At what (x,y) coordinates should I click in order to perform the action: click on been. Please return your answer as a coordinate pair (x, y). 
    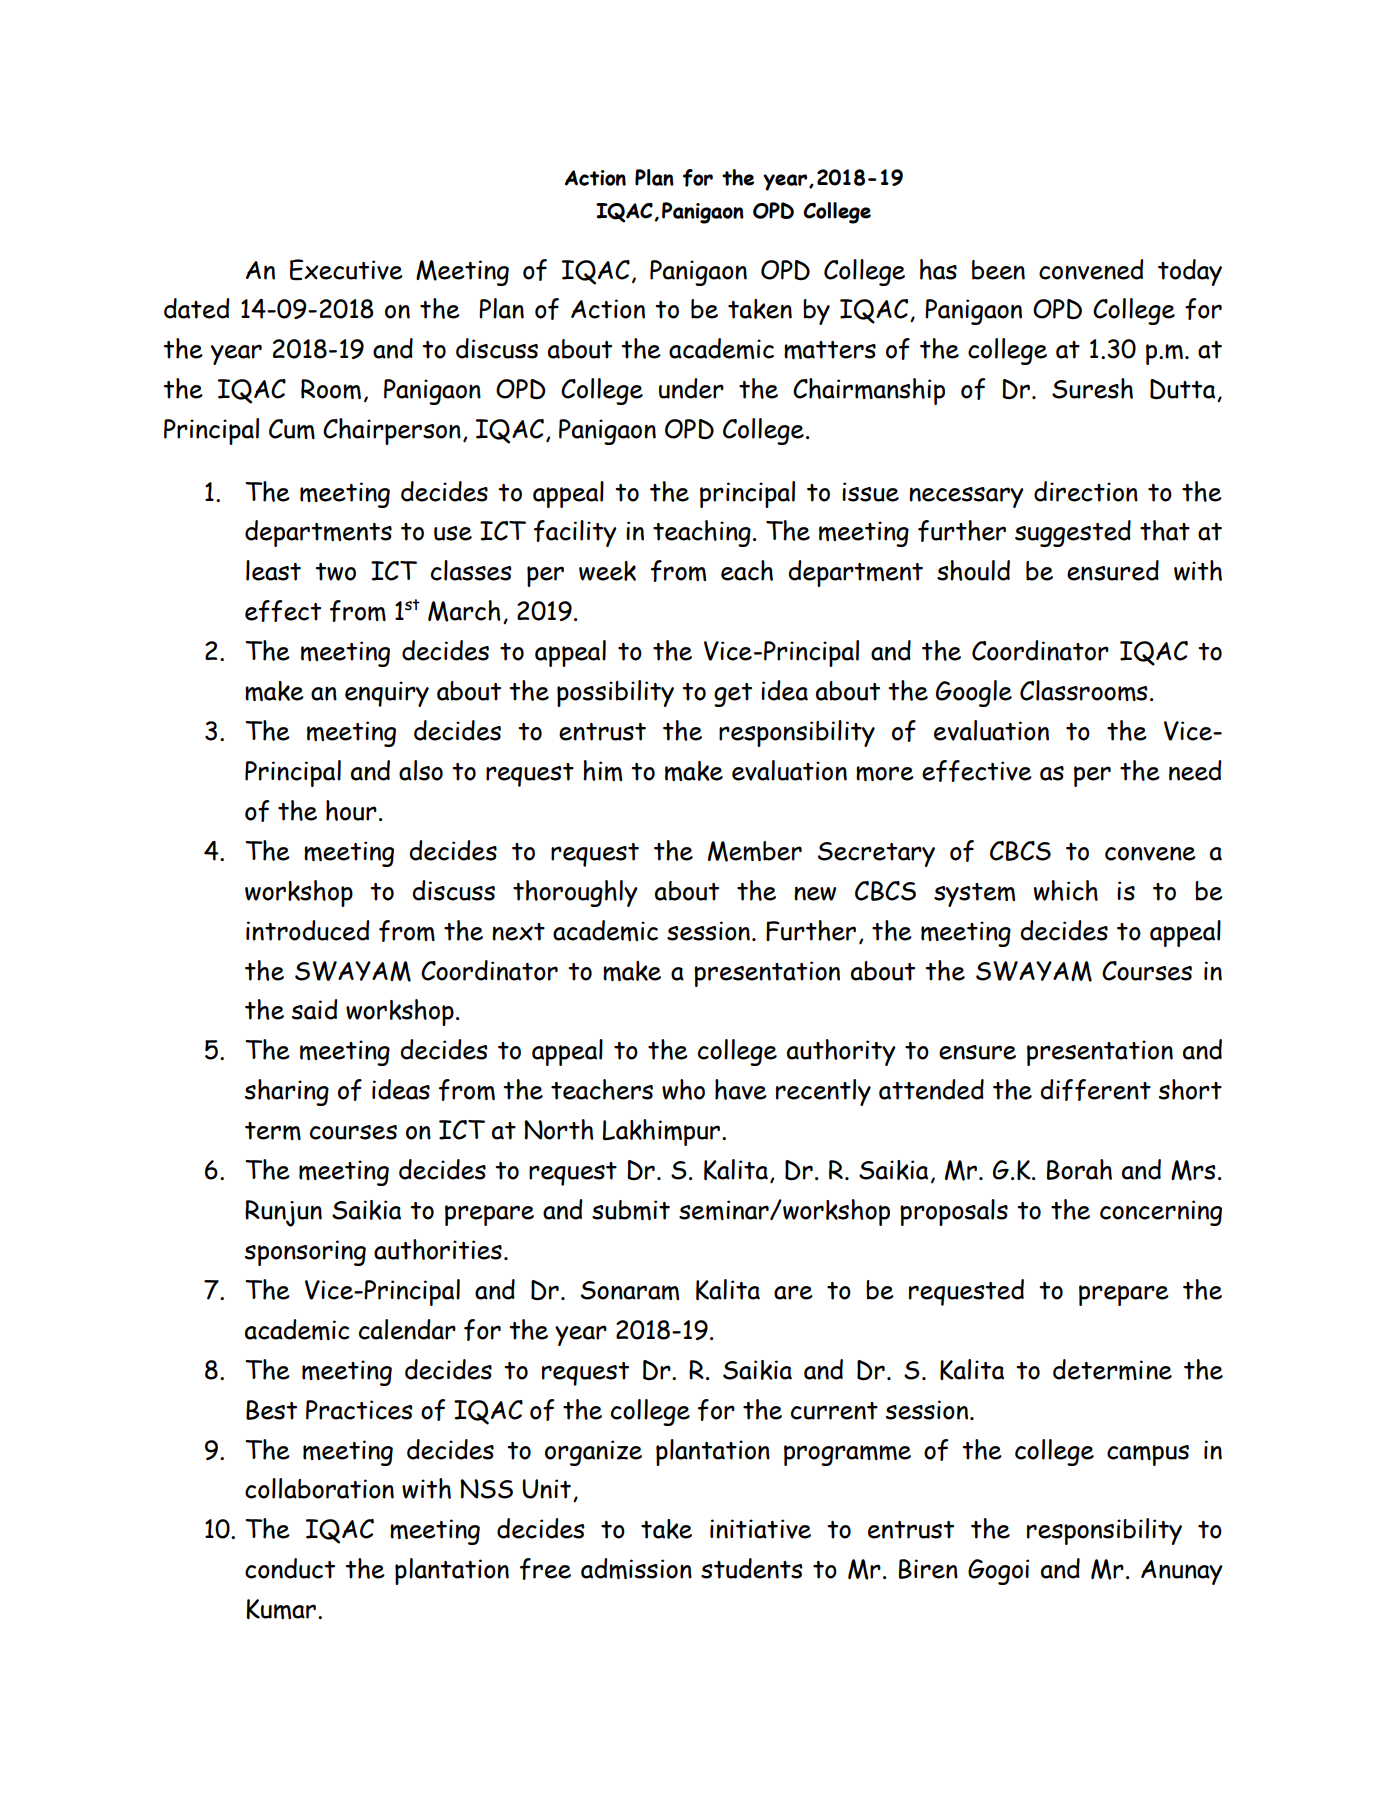
    Looking at the image, I should click on (998, 270).
